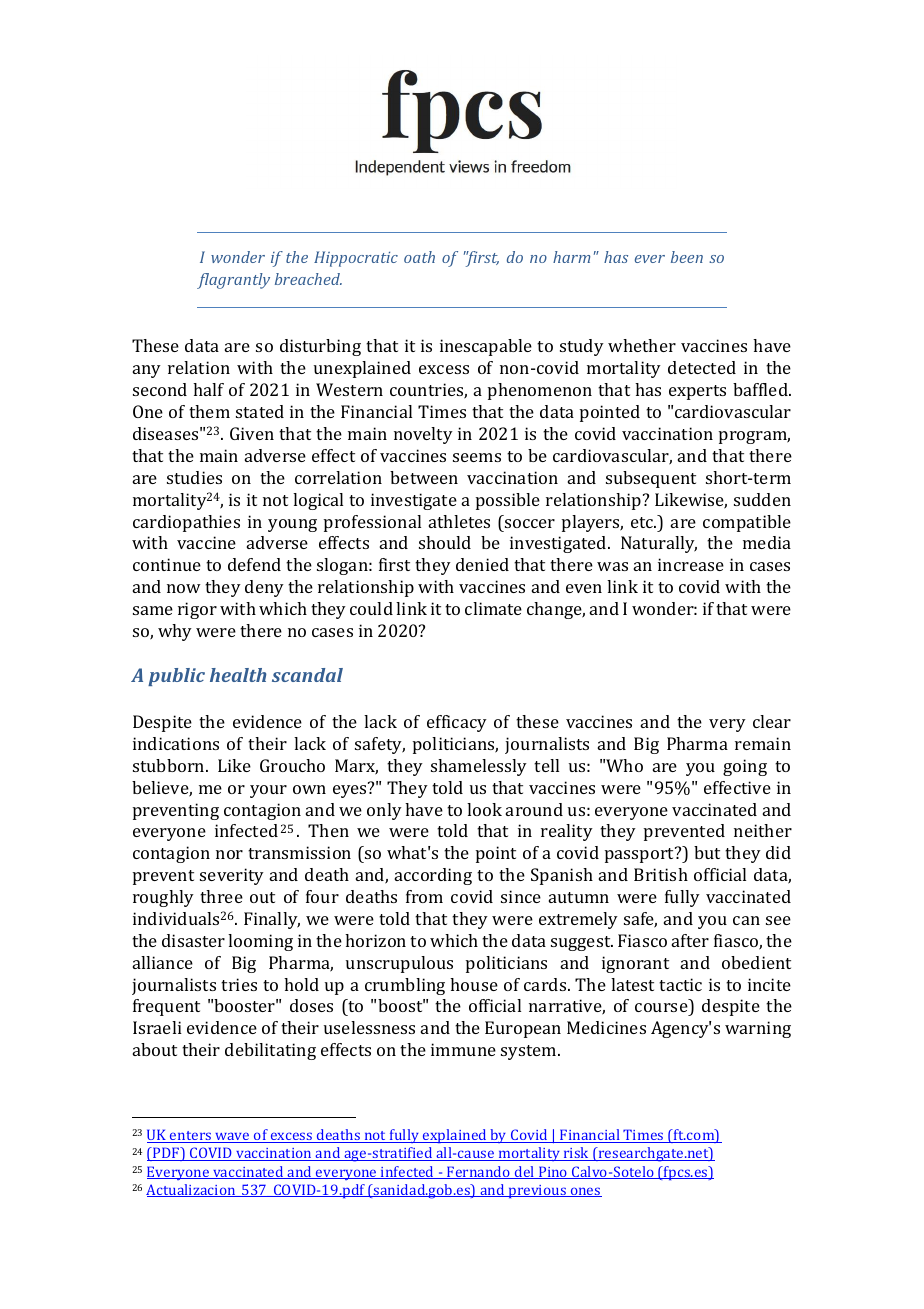 The width and height of the page is (924, 1309). I want to click on oath, so click(419, 257).
